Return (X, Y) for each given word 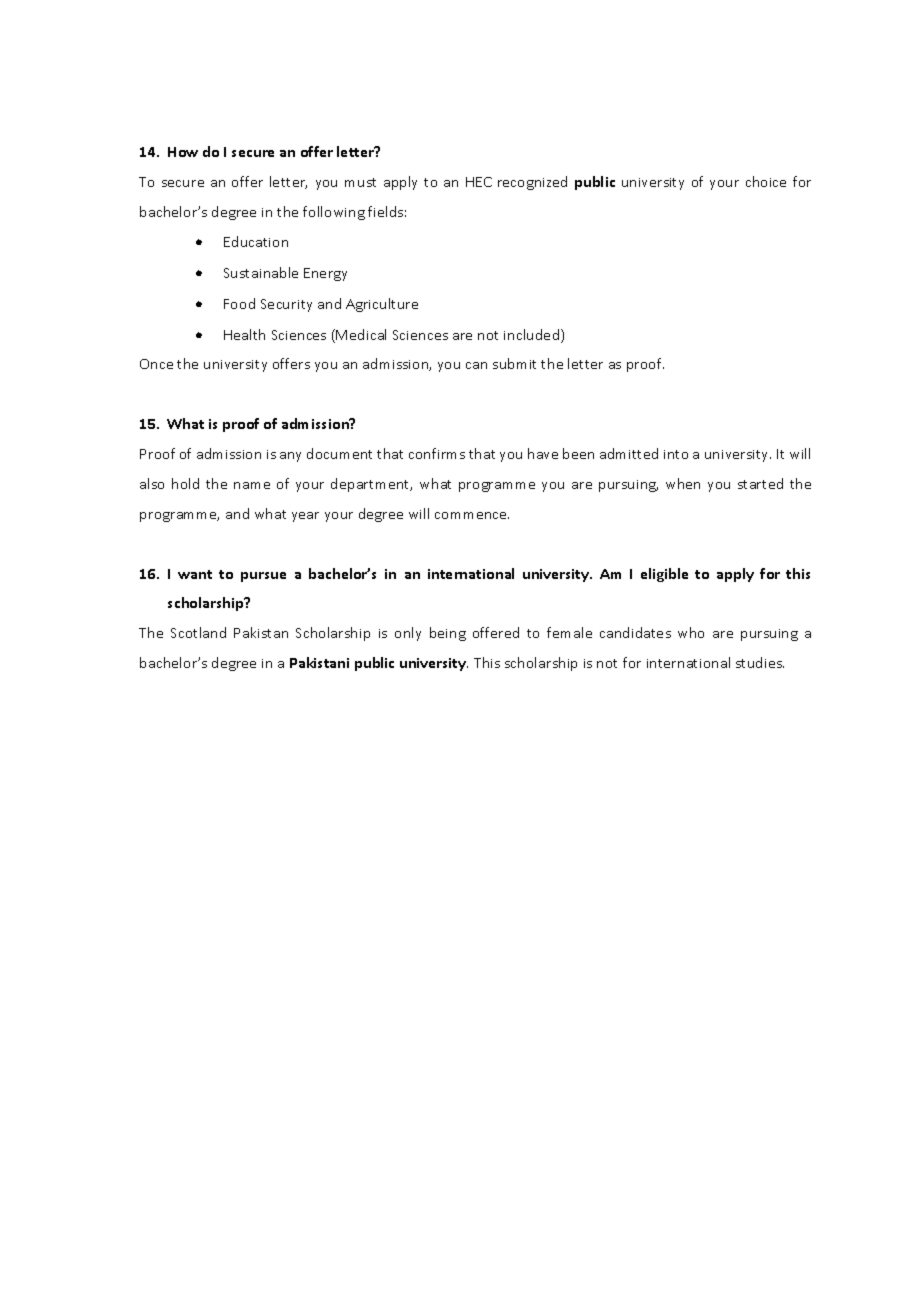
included (533, 336)
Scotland (198, 632)
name (252, 485)
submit (514, 363)
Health (244, 334)
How (183, 152)
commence (472, 515)
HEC (479, 182)
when (683, 483)
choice (766, 181)
